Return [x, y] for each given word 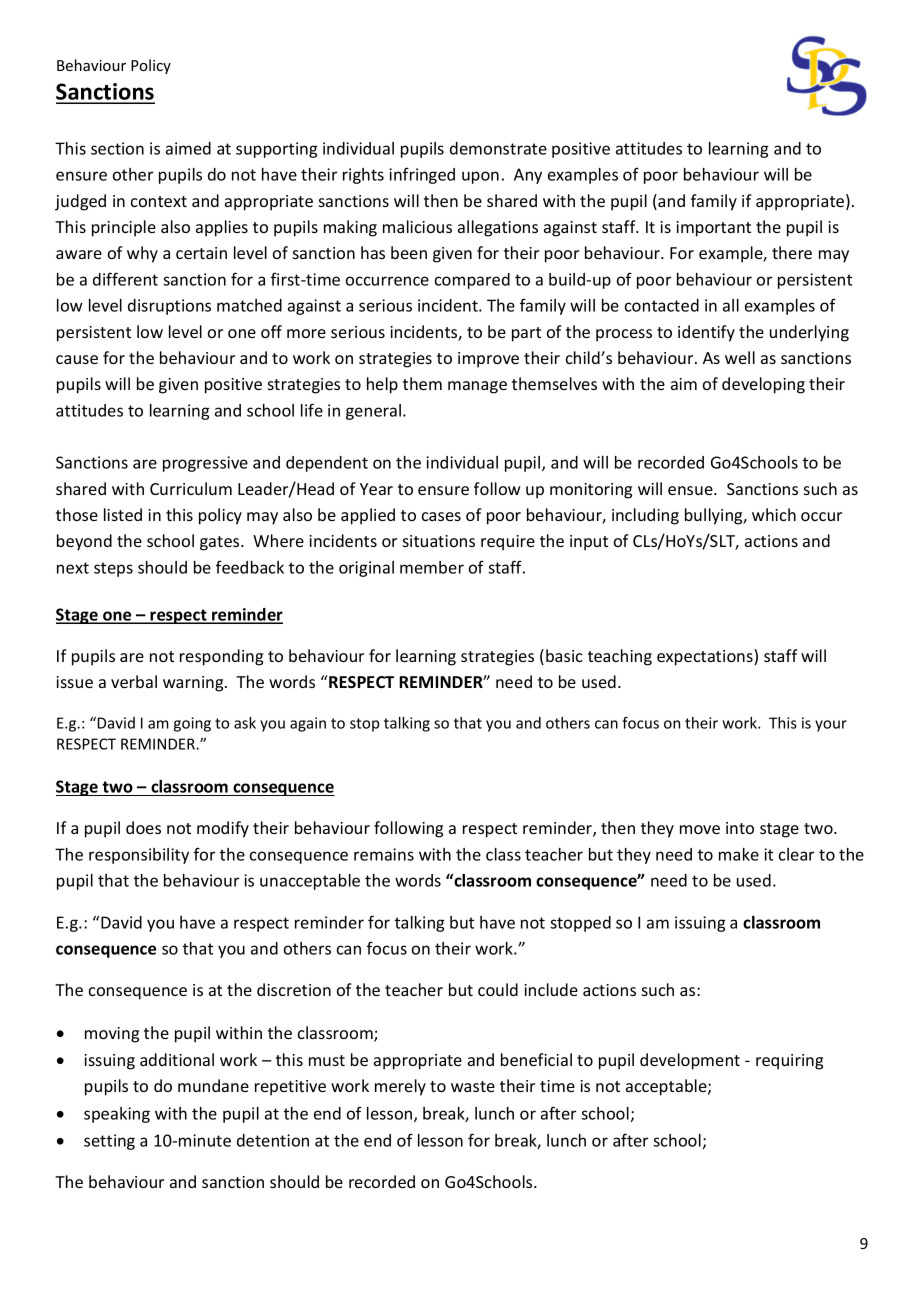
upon [480, 177]
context [159, 201]
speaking [117, 1115]
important [713, 229]
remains [384, 854]
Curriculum [191, 488]
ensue [691, 490]
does [143, 827]
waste [473, 1086]
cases [441, 516]
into [740, 828]
